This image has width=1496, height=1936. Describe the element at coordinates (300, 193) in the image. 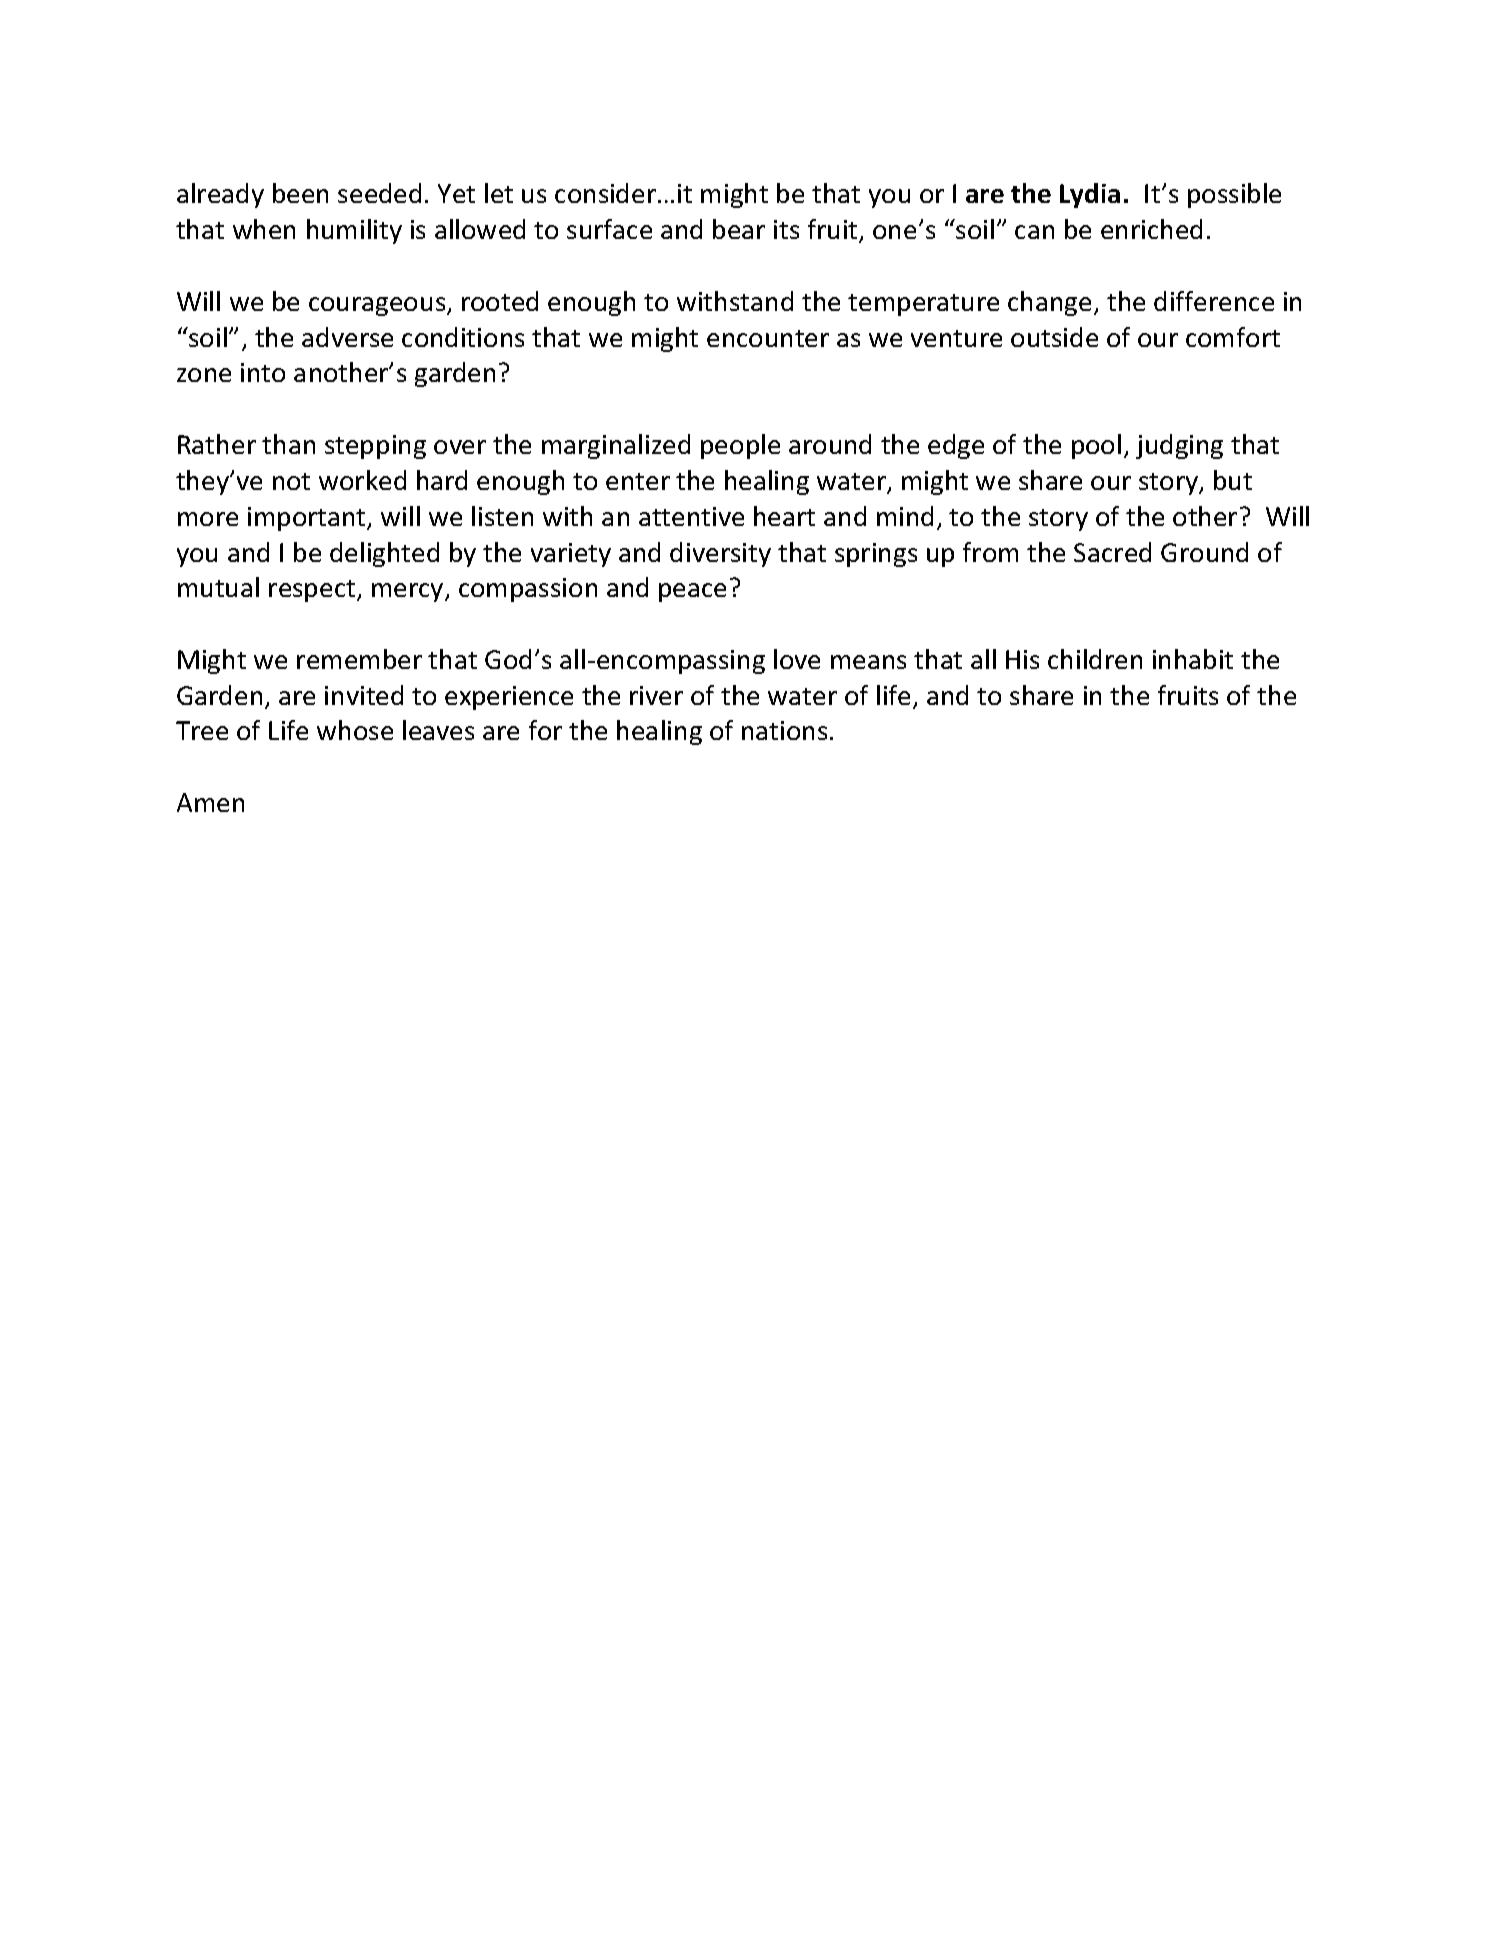

I see `been` at that location.
